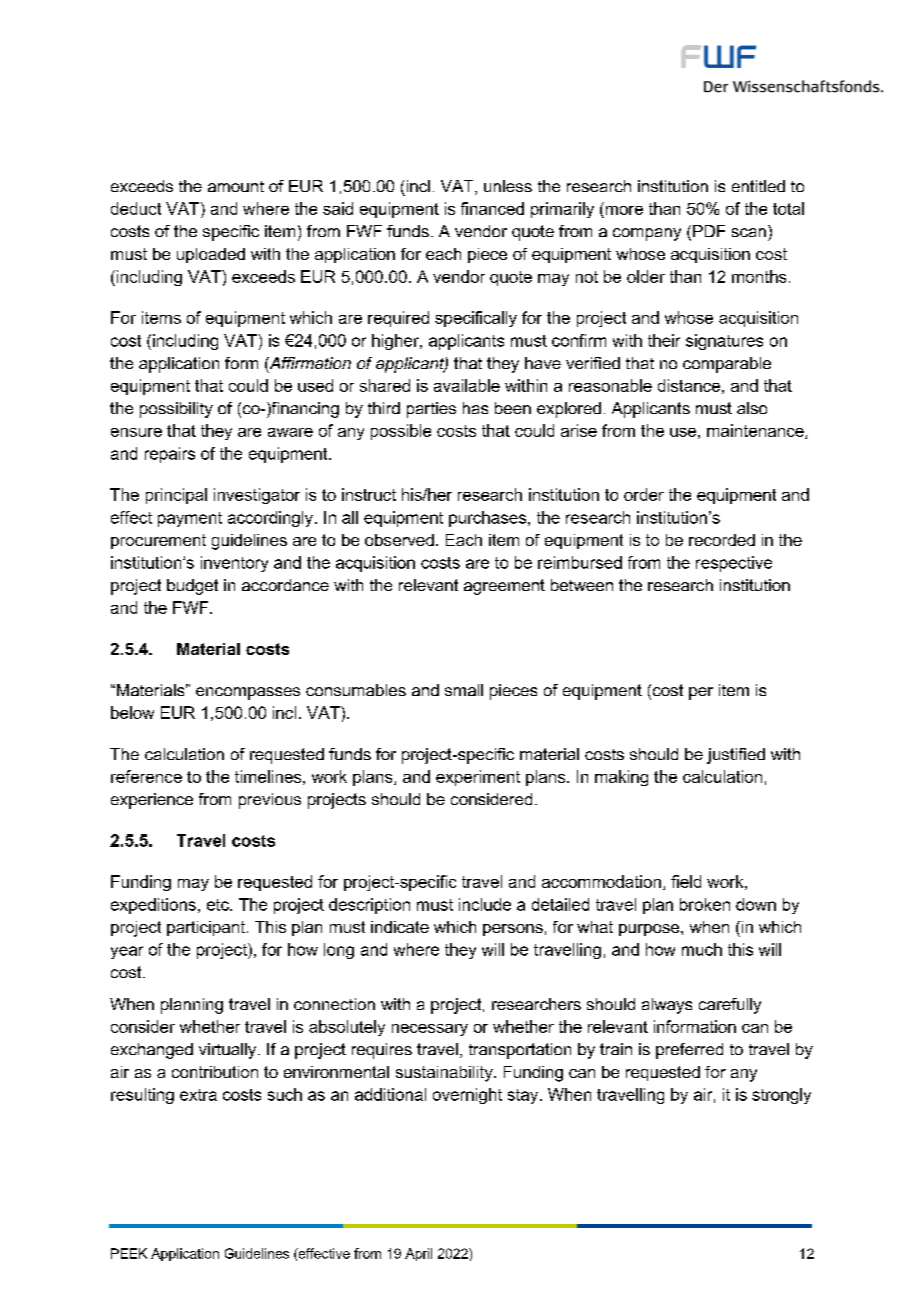 The image size is (924, 1308). I want to click on persons, so click(513, 930).
